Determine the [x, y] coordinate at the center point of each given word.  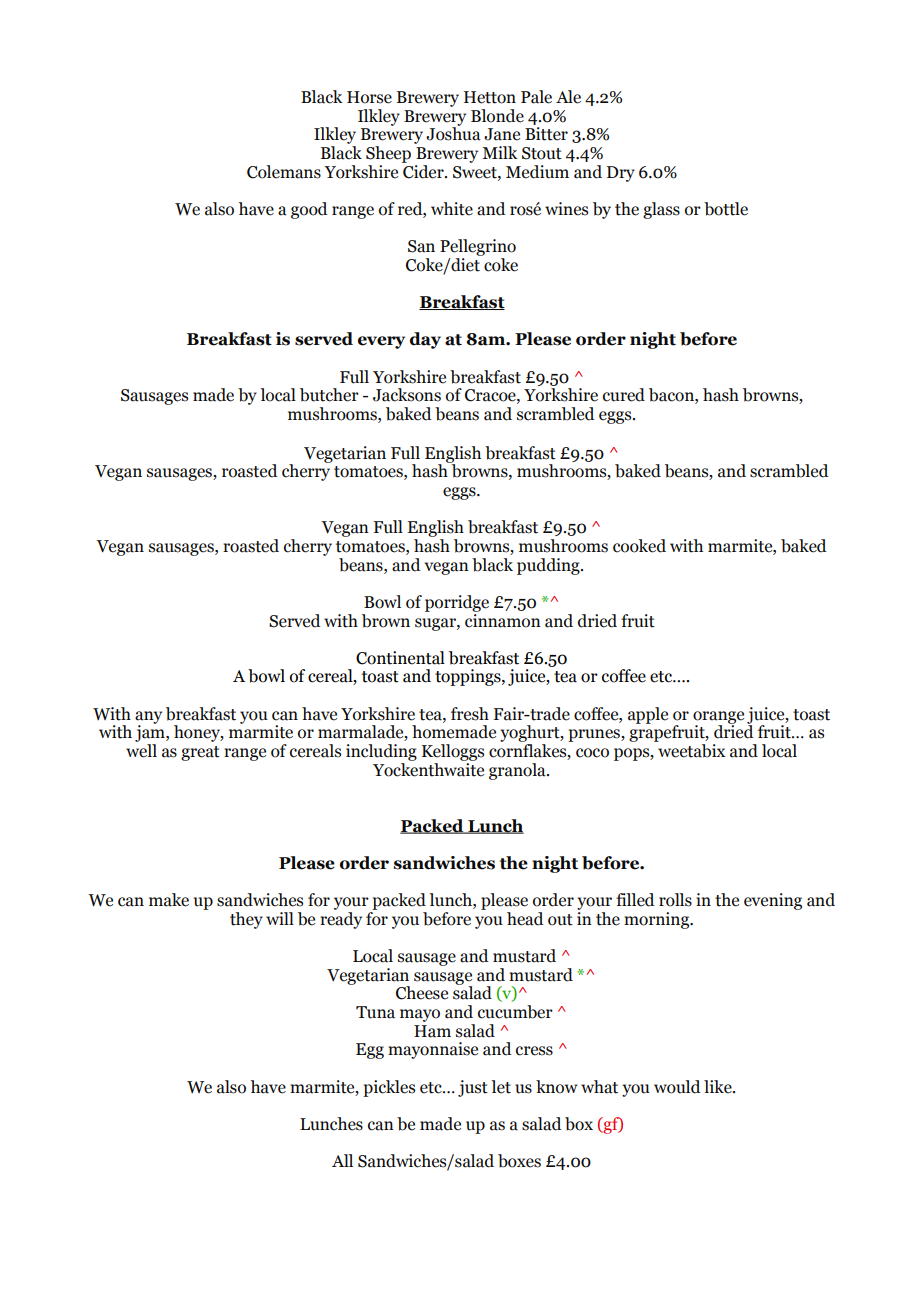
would [677, 1087]
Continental [400, 658]
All [342, 1160]
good [309, 210]
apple [648, 715]
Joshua [453, 133]
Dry [621, 174]
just [473, 1088]
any [148, 718]
